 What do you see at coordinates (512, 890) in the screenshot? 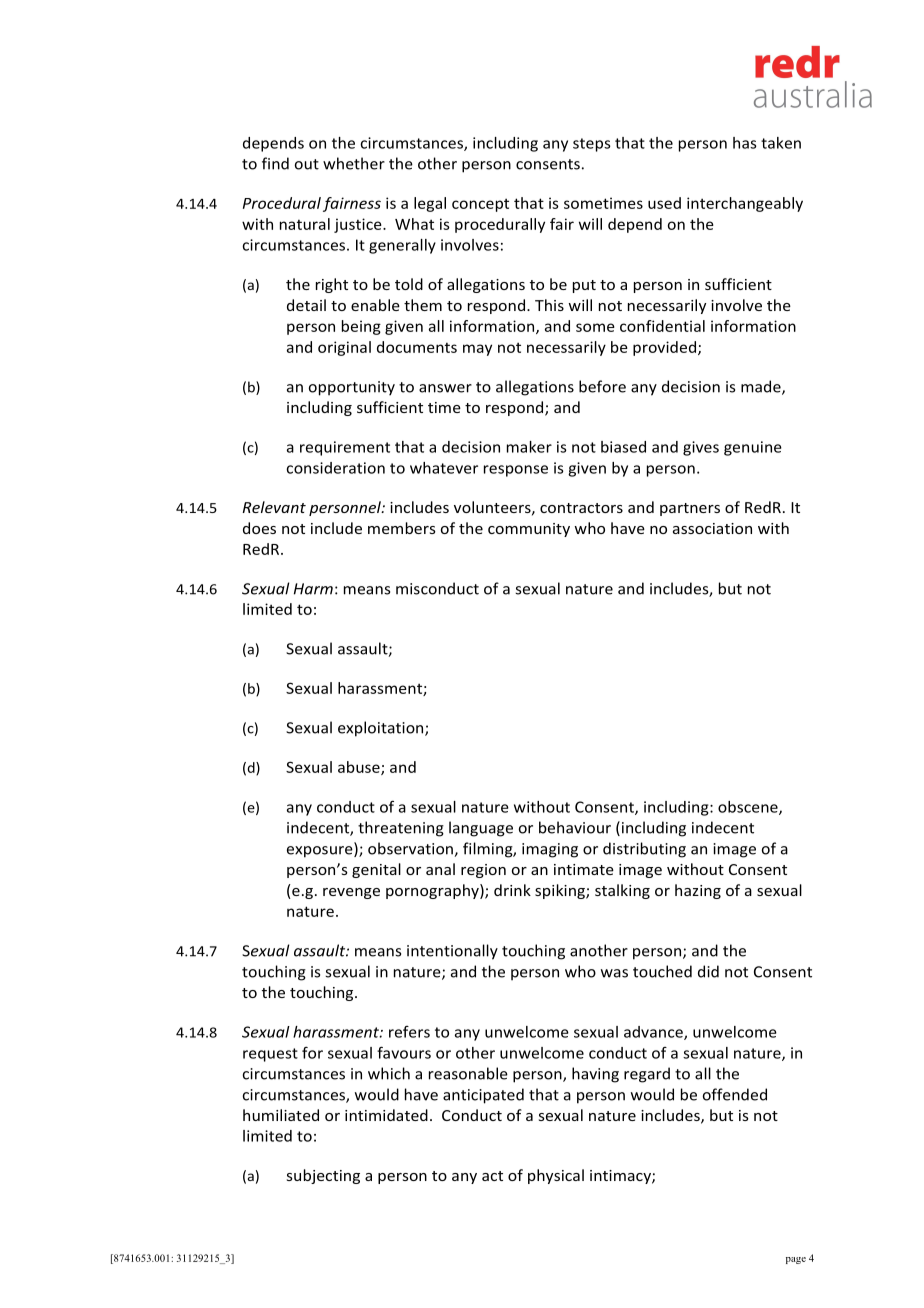
I see `drink` at bounding box center [512, 890].
